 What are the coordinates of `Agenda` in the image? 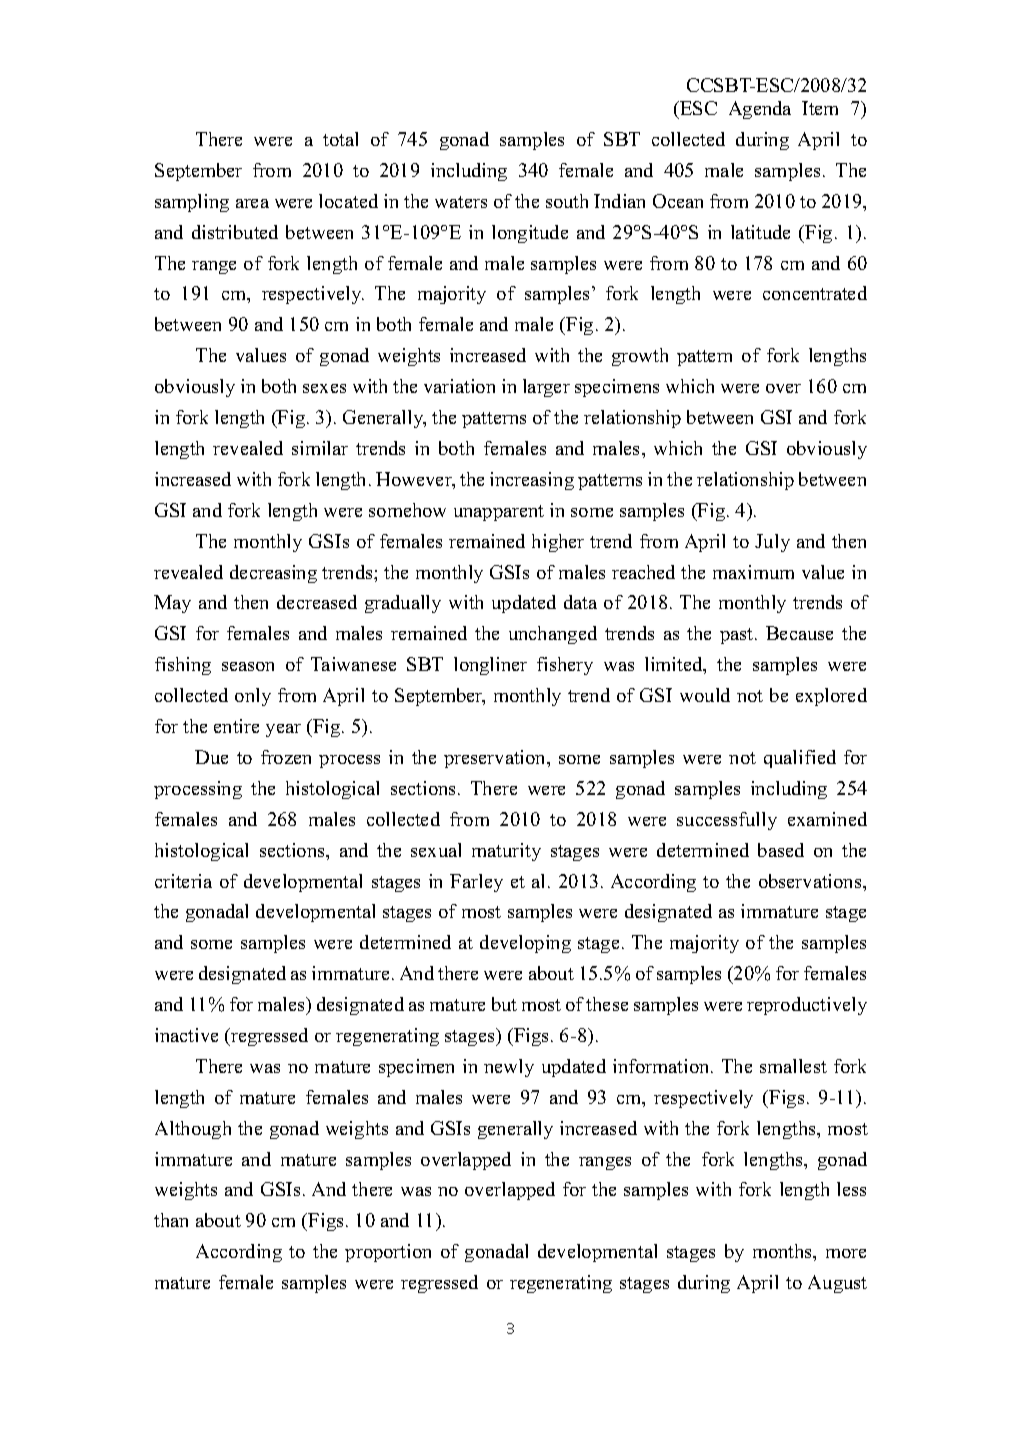 It's located at (760, 110).
